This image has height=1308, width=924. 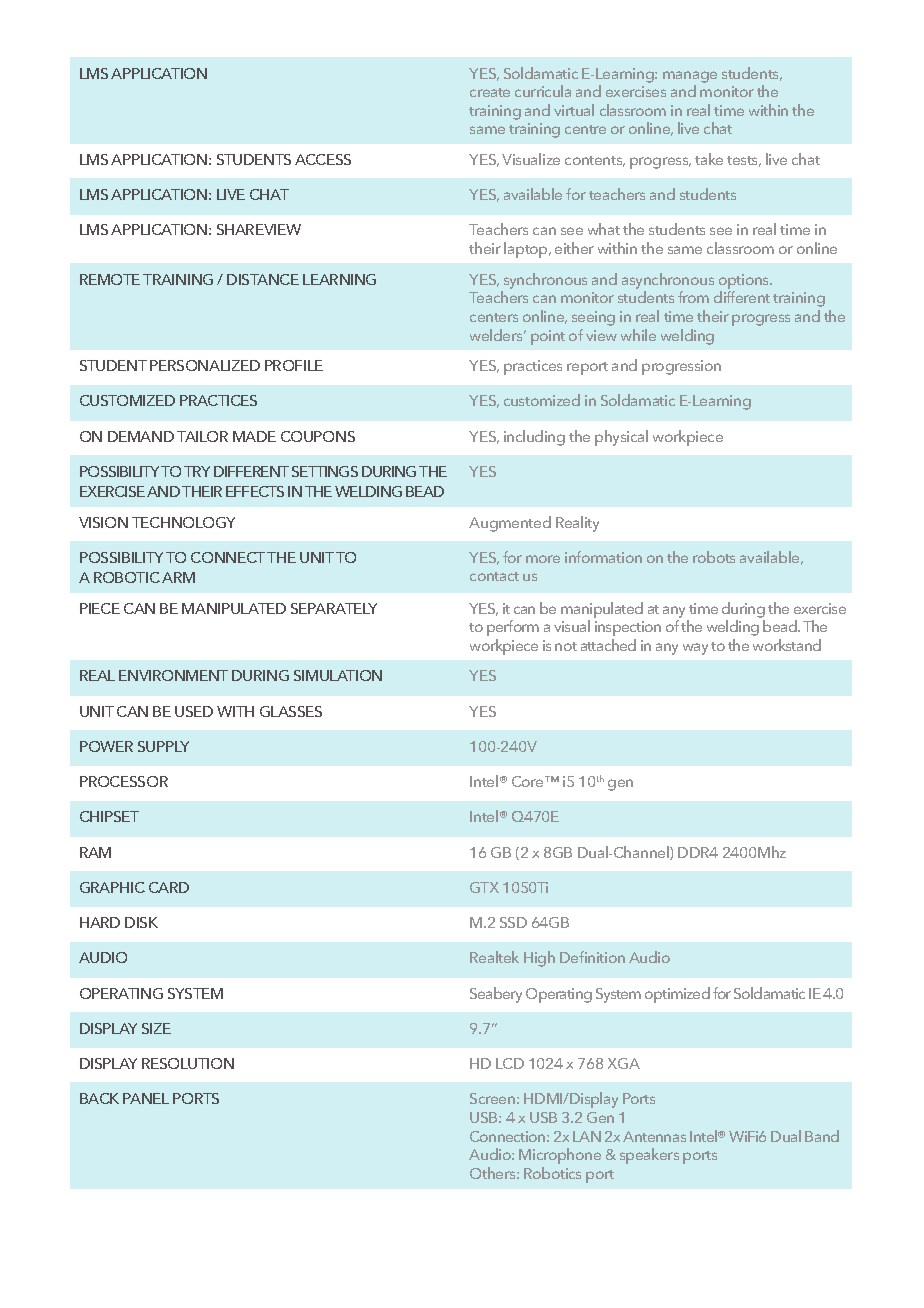 I want to click on LCD, so click(x=510, y=1063).
